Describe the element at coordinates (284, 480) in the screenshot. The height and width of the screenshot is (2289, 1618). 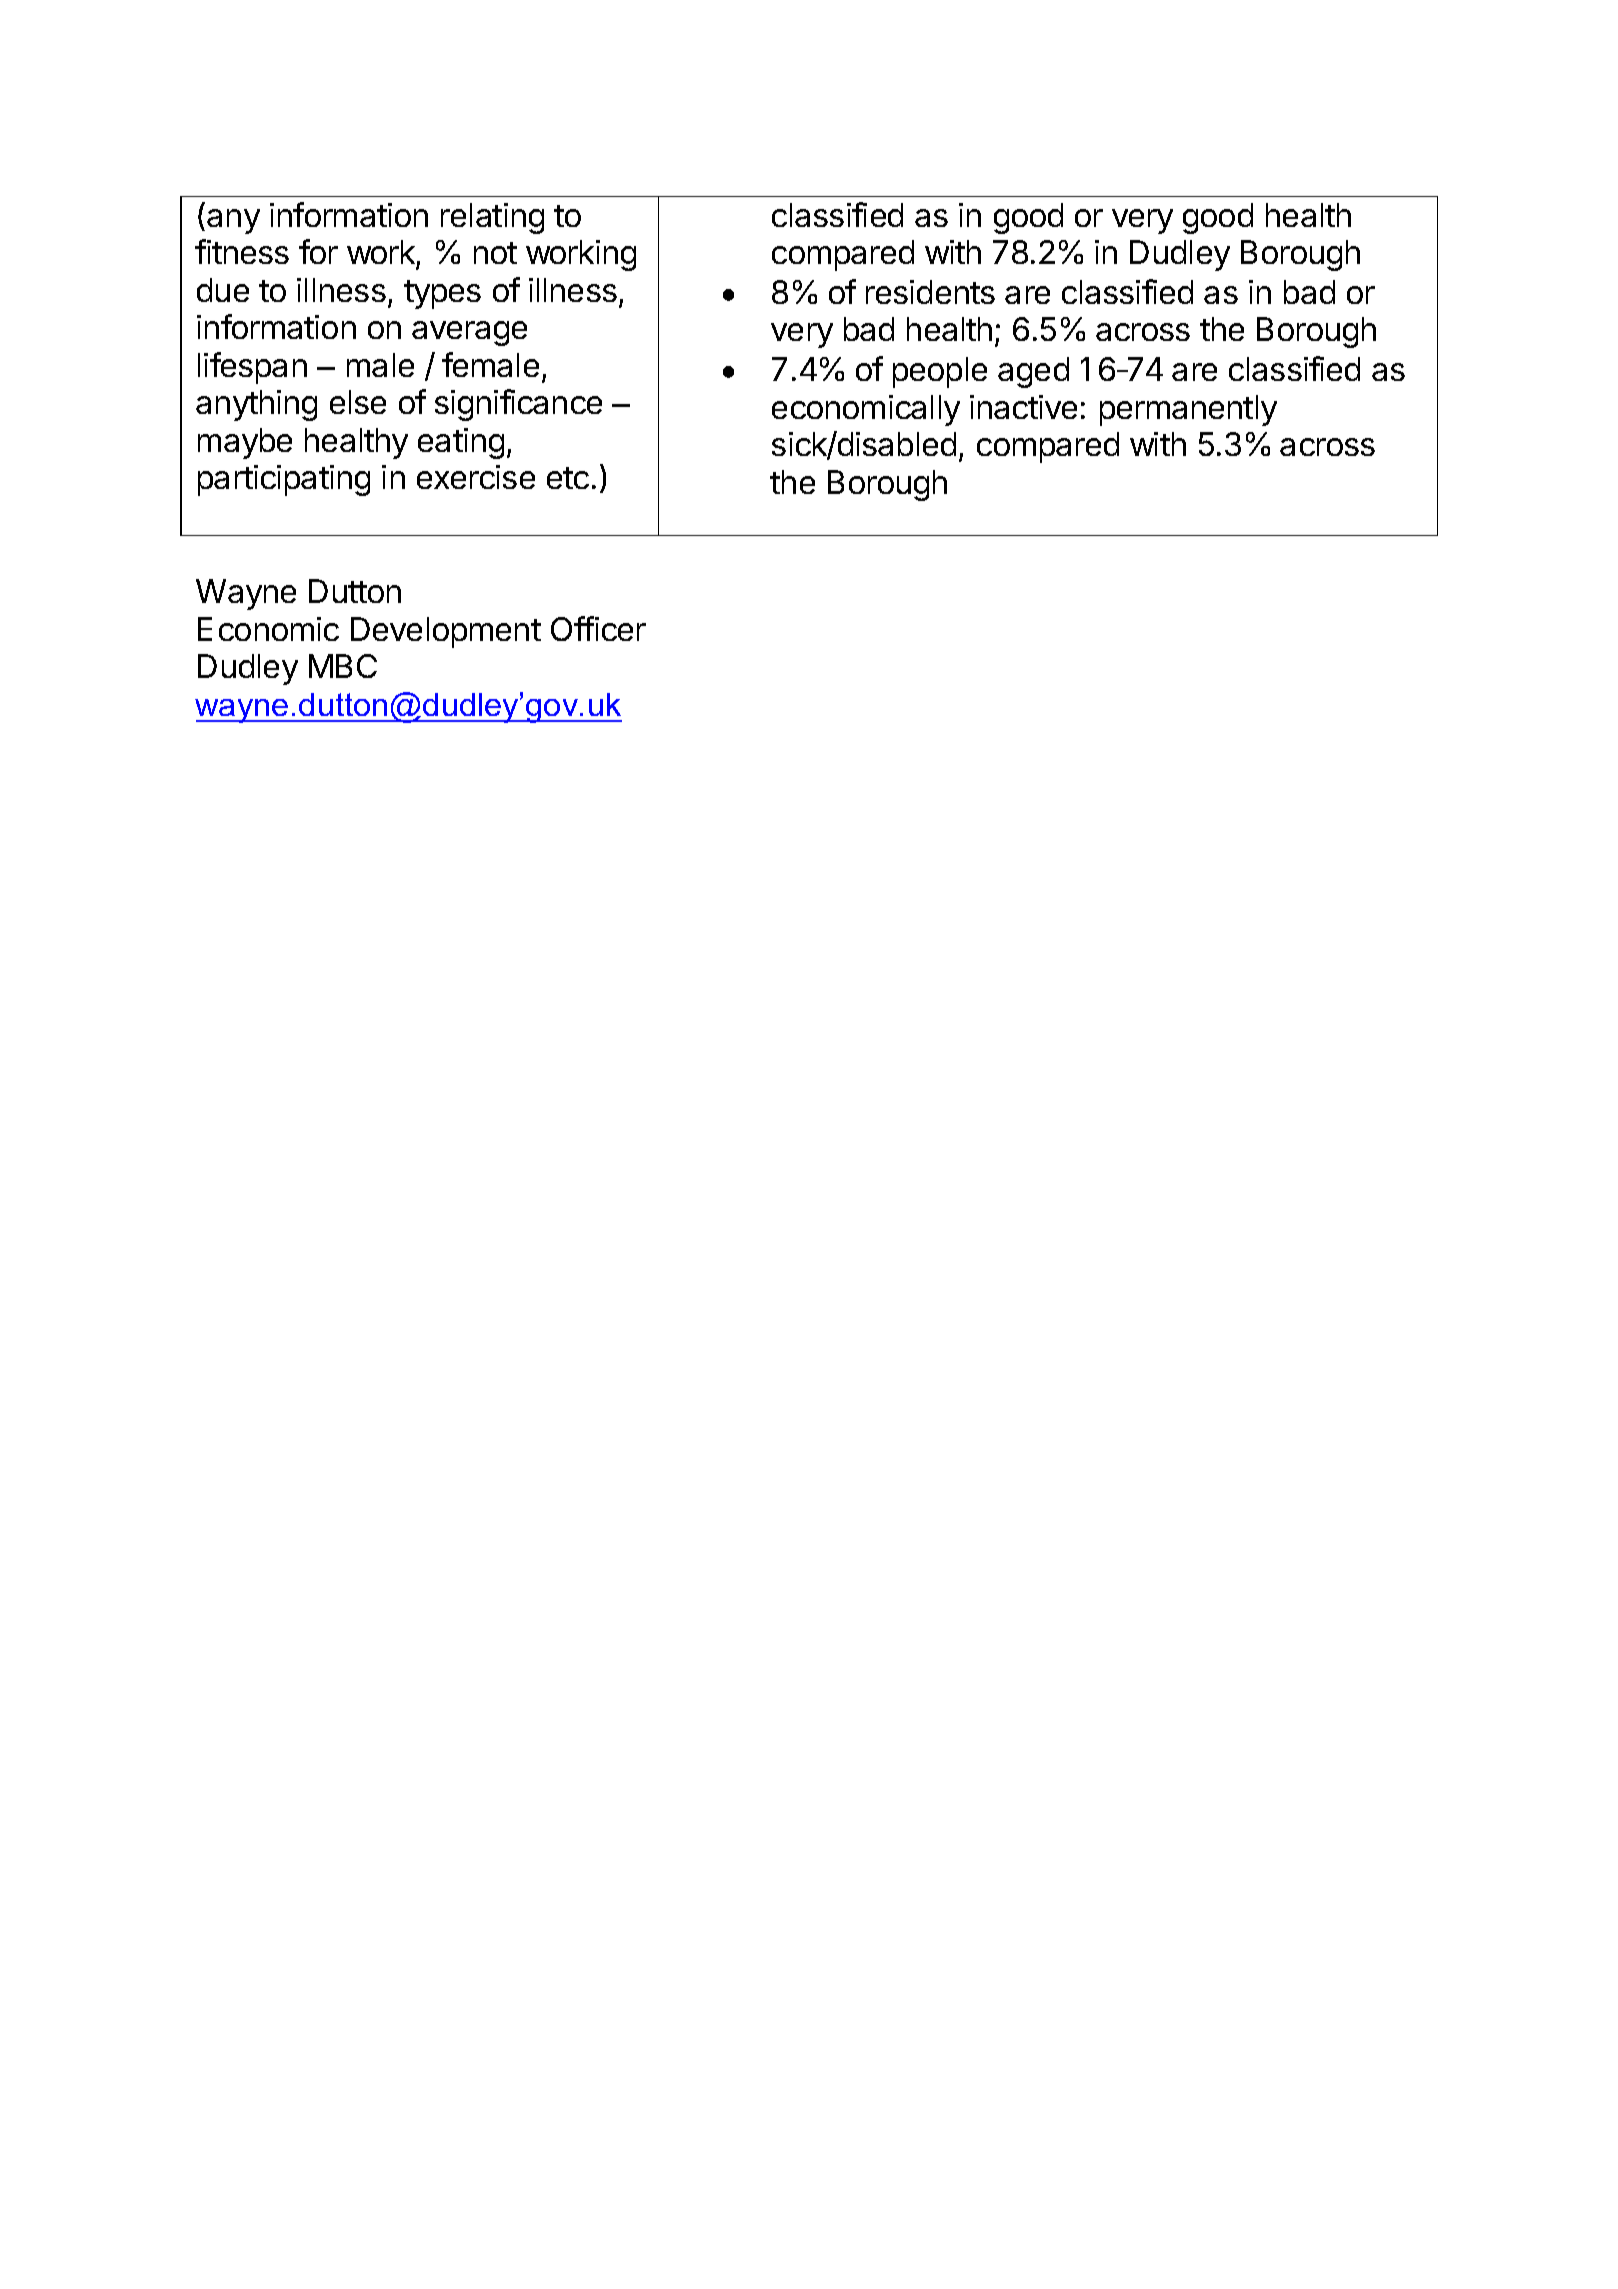
I see `participating` at that location.
